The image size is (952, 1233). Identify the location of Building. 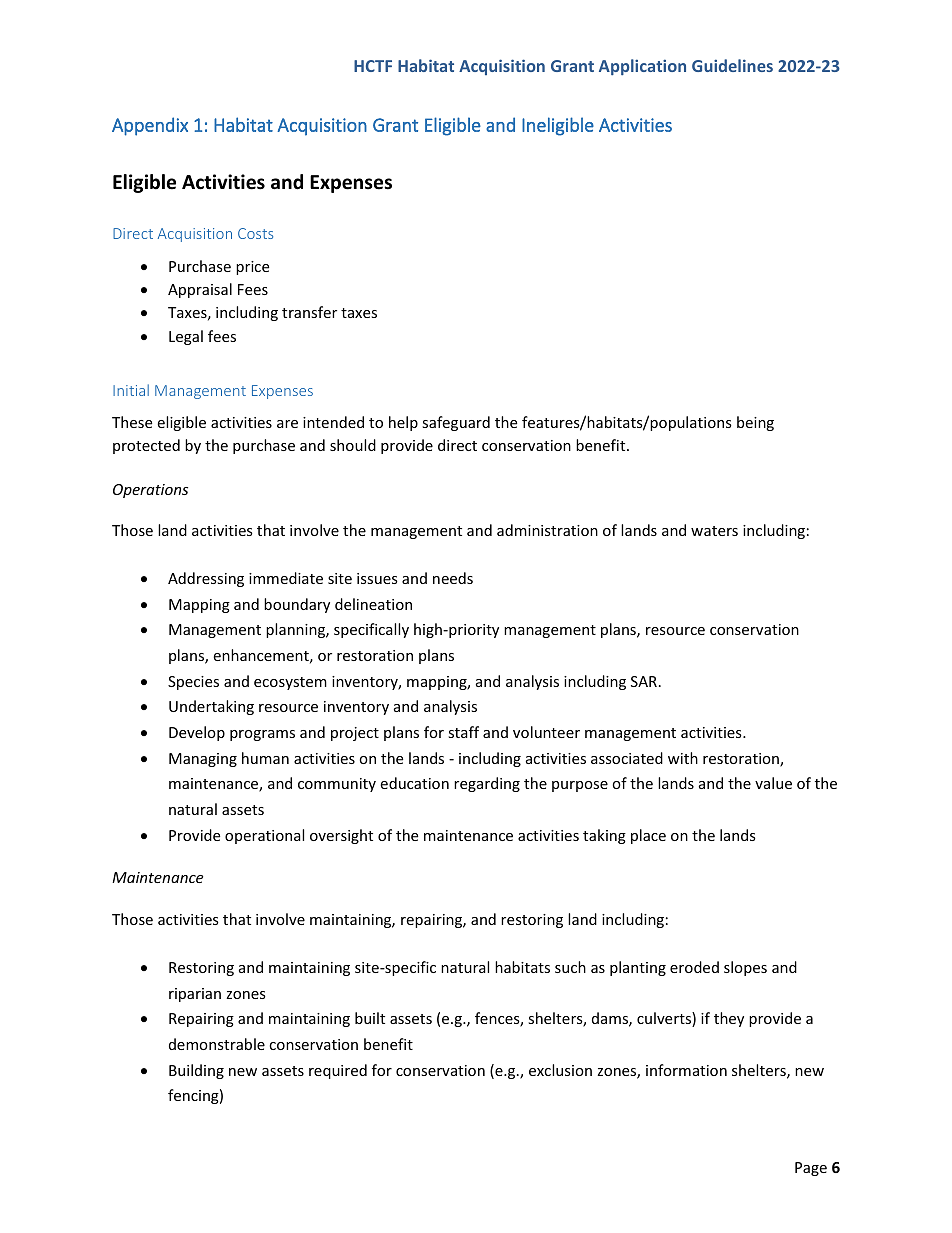
(196, 1071).
